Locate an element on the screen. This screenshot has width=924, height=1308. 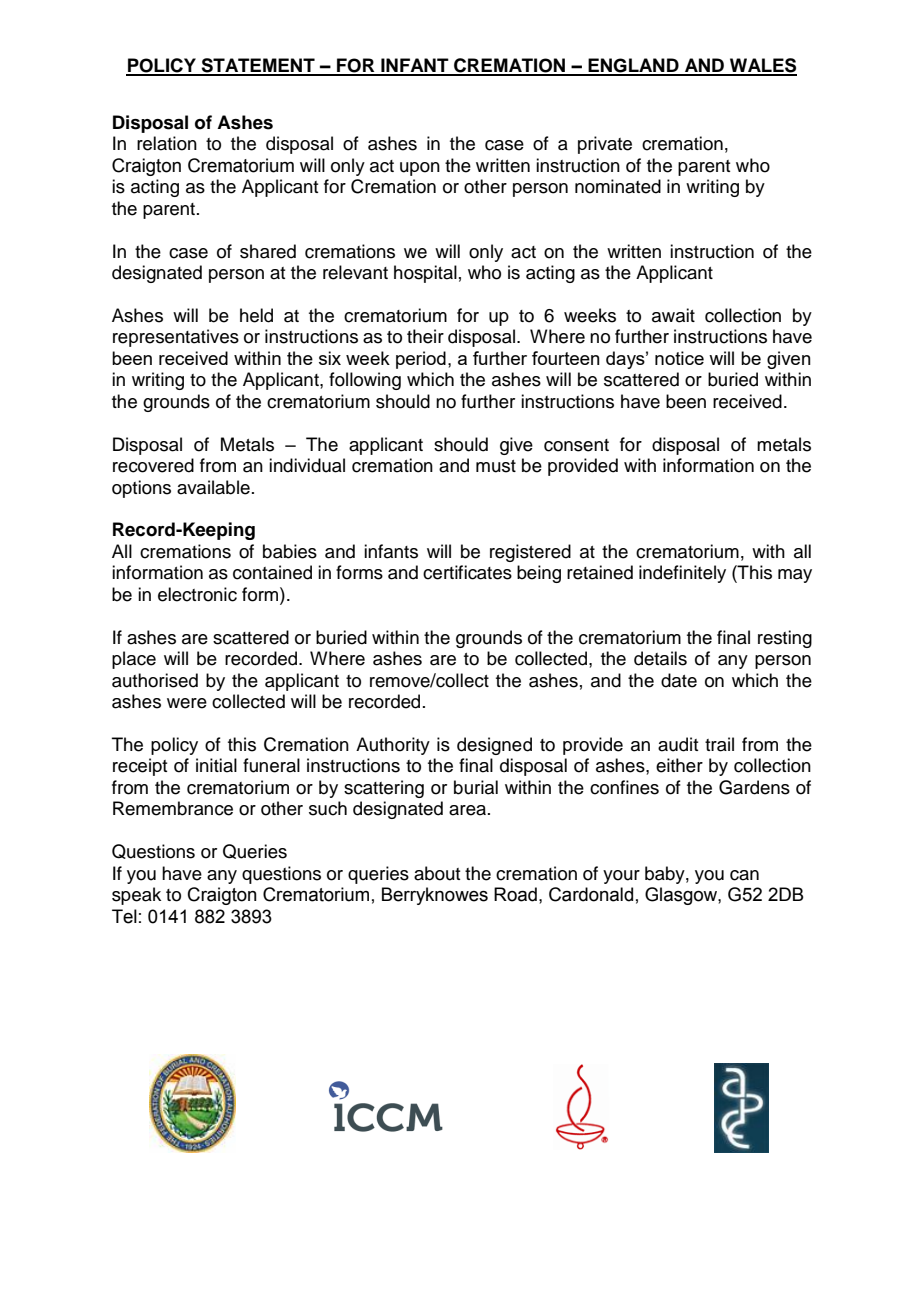
must is located at coordinates (496, 466).
